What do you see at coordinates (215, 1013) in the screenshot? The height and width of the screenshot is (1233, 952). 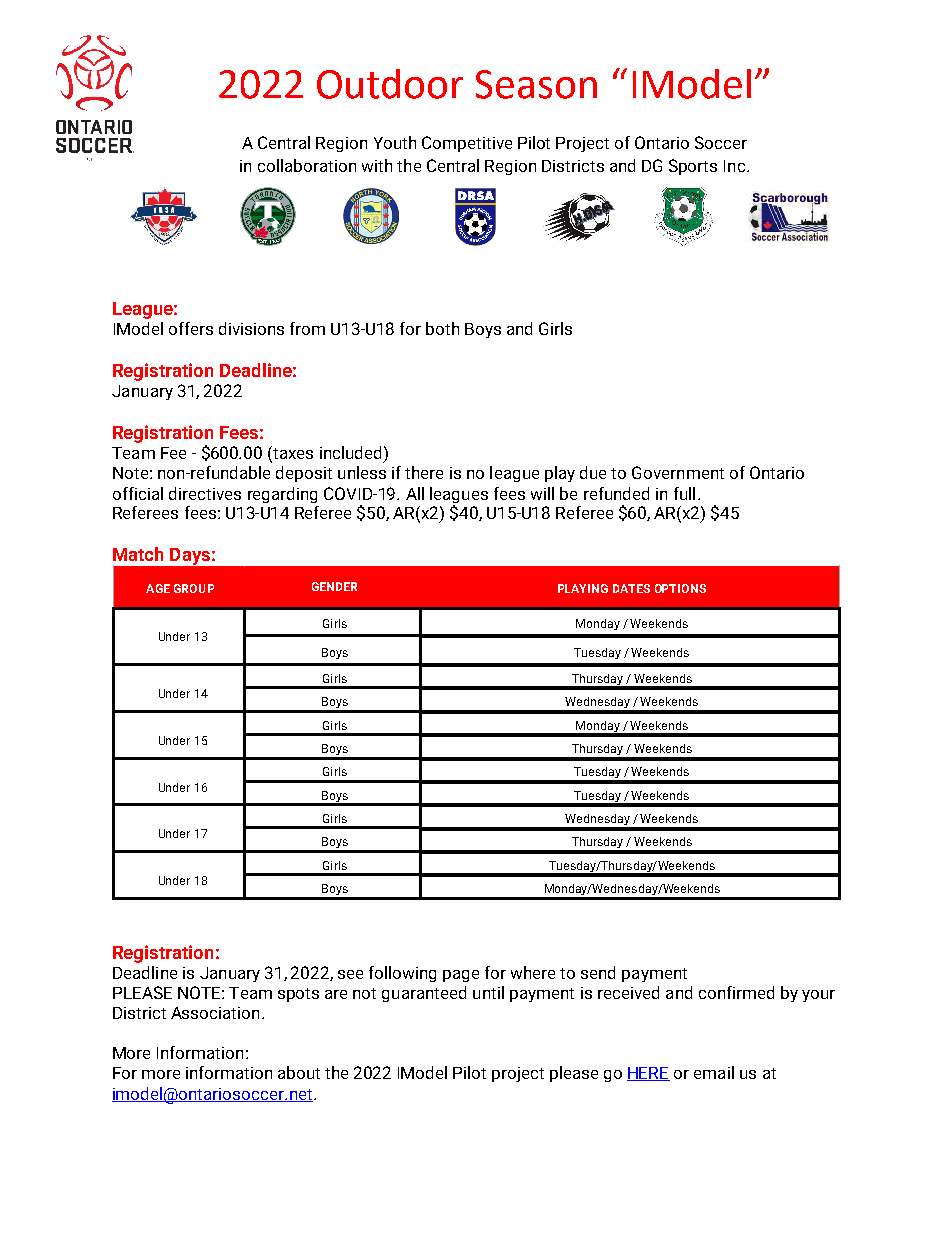 I see `Association` at bounding box center [215, 1013].
